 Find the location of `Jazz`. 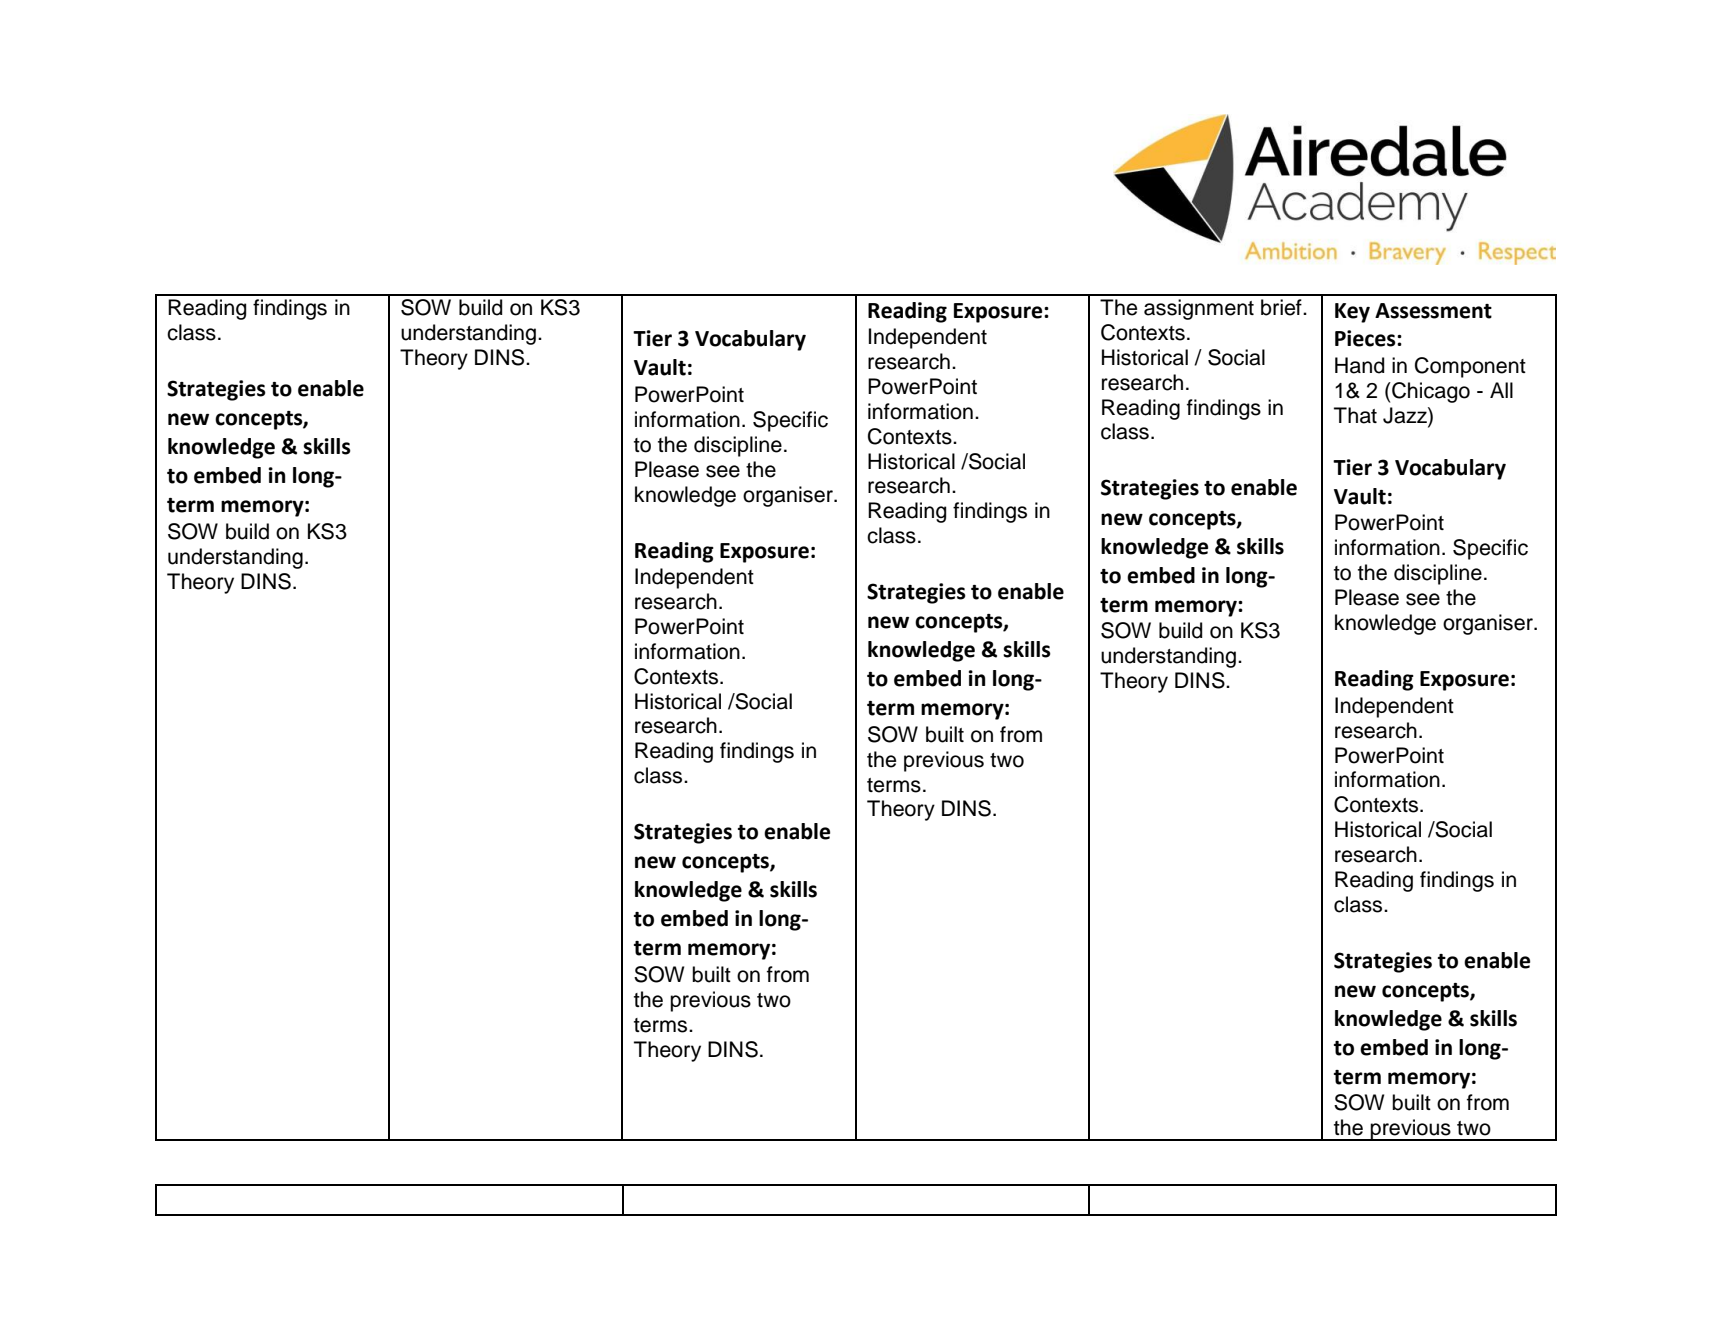

Jazz is located at coordinates (1406, 416).
